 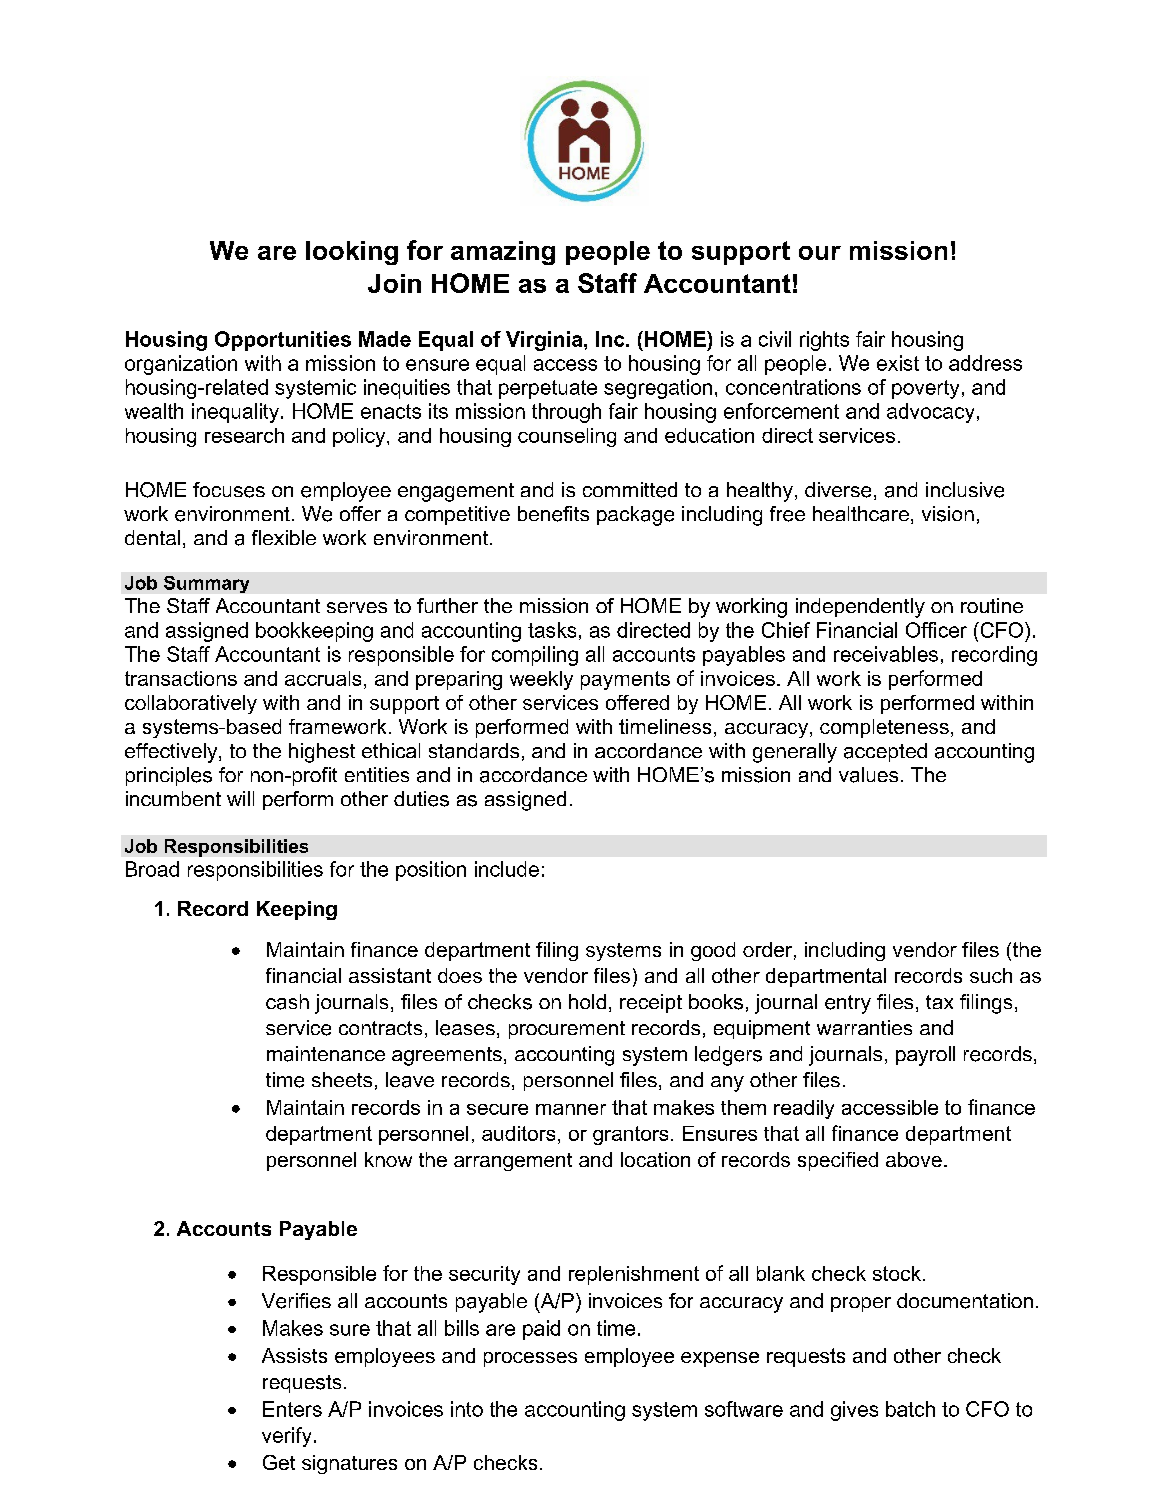 What do you see at coordinates (283, 341) in the page?
I see `Opportunities` at bounding box center [283, 341].
